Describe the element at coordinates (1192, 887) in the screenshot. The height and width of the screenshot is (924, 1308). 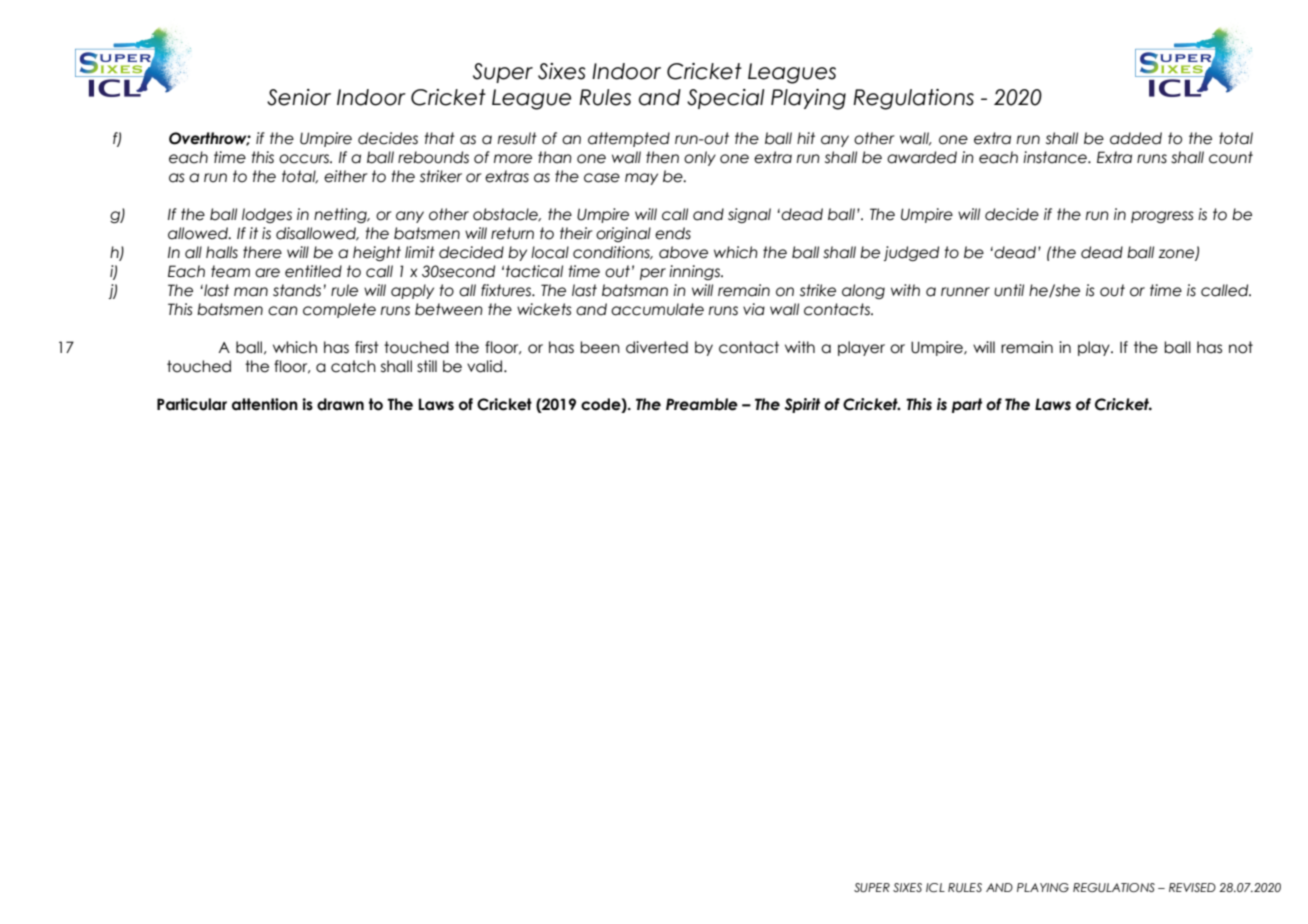
I see `REVISED` at that location.
